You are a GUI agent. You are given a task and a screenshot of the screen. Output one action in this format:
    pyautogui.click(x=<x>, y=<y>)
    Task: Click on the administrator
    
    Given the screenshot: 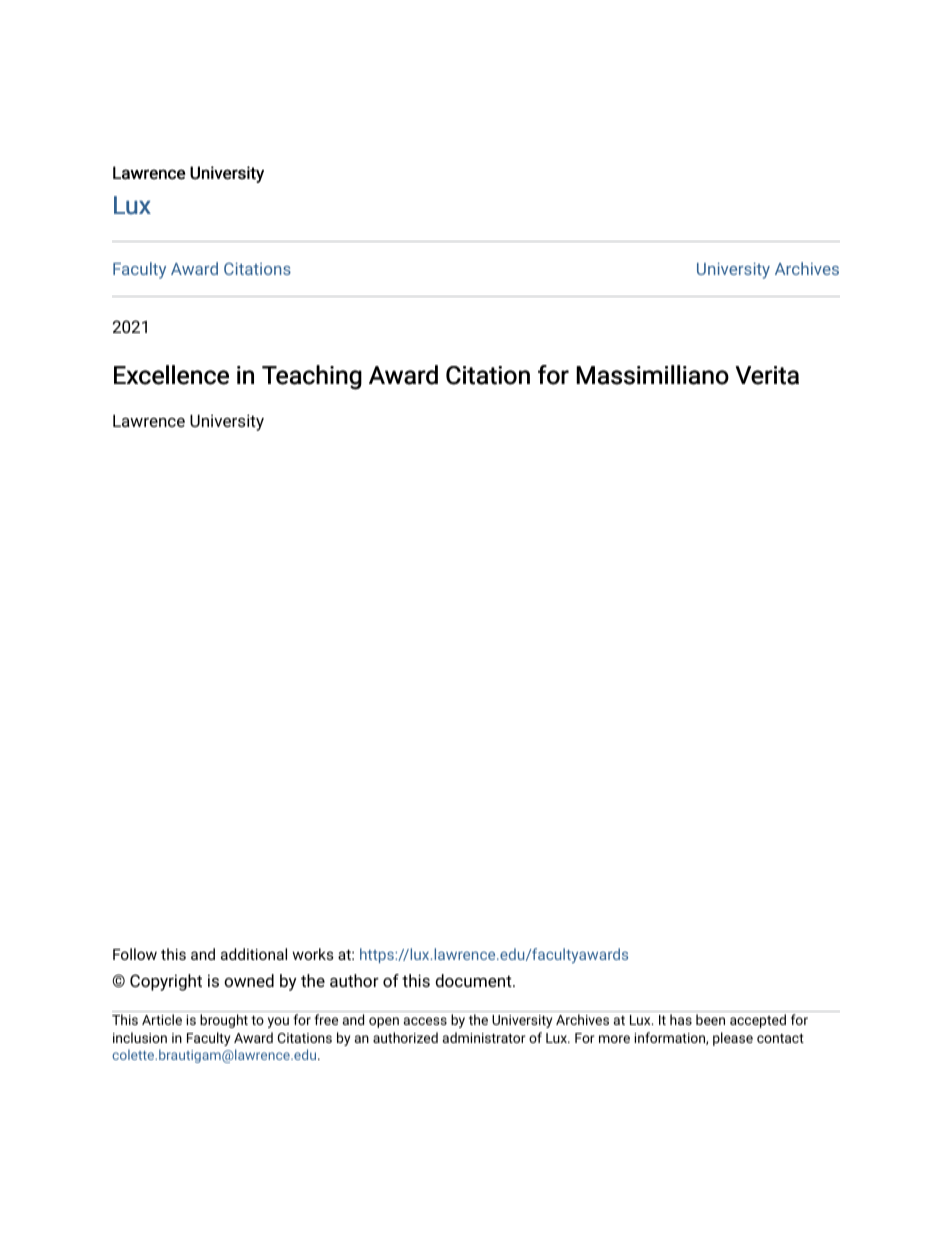 What is the action you would take?
    pyautogui.click(x=484, y=1037)
